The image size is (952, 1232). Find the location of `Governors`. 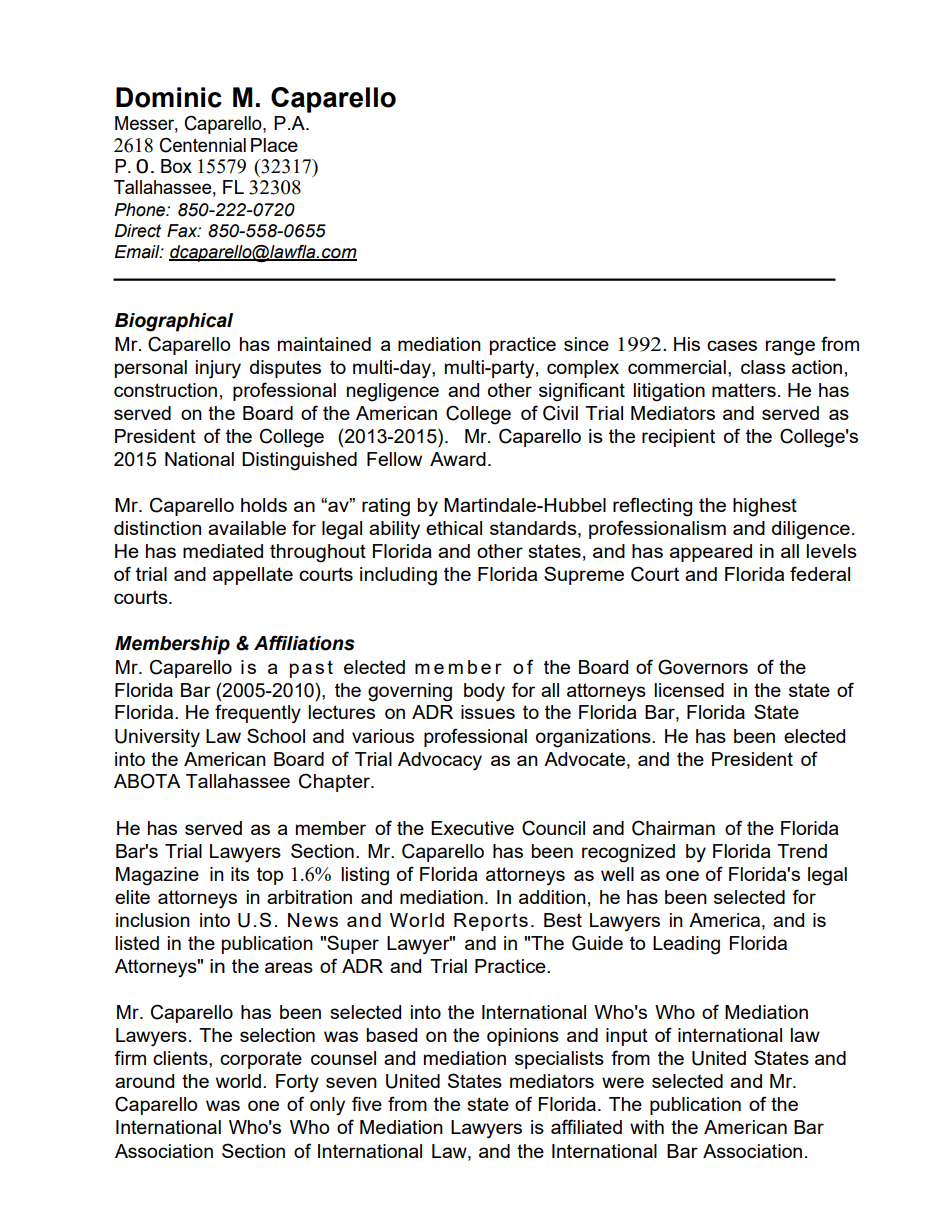

Governors is located at coordinates (703, 667).
